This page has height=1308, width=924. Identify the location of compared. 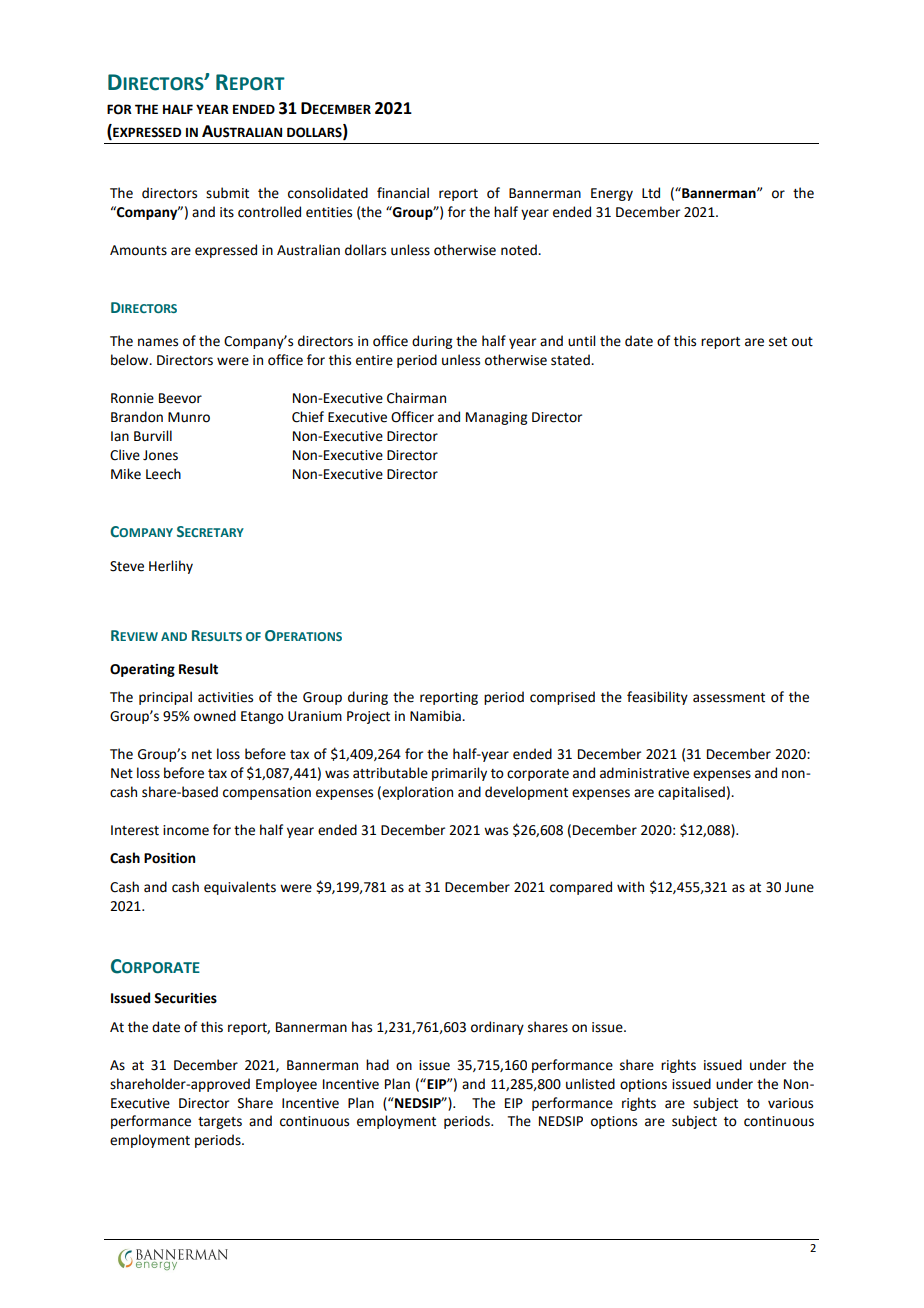
(581, 888).
